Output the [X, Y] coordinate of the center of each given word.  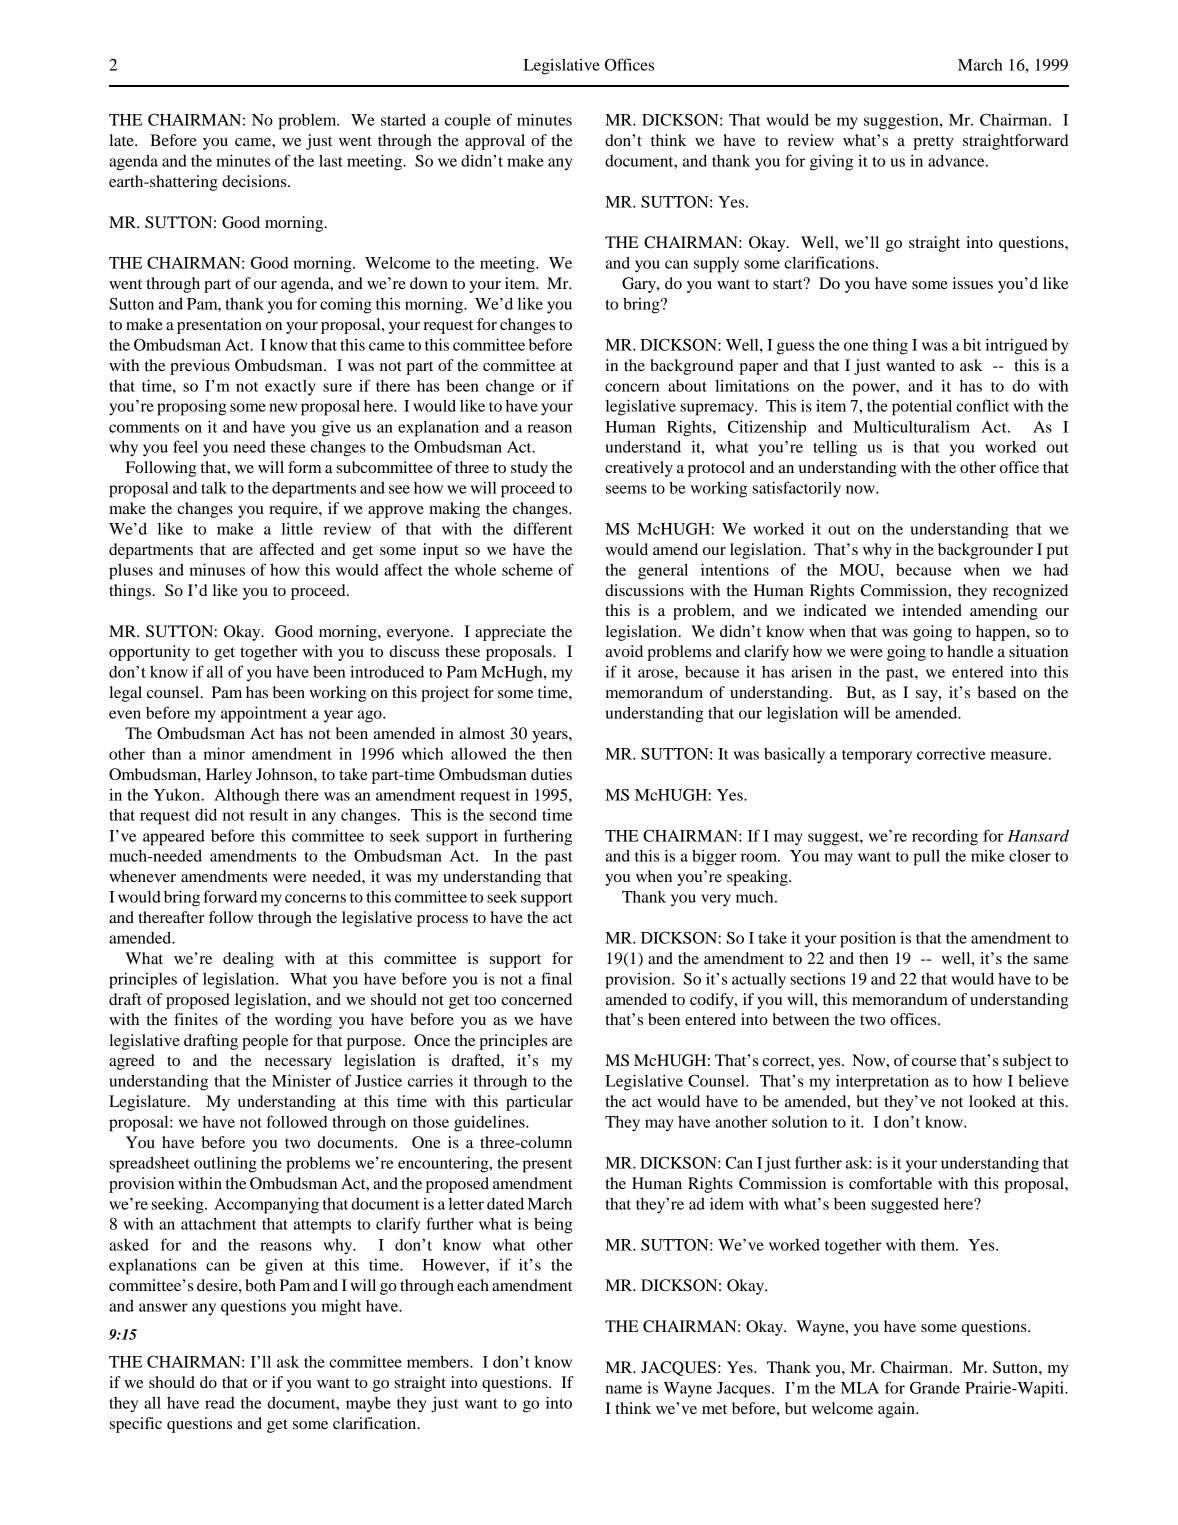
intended [932, 610]
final [556, 978]
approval [495, 142]
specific [136, 1425]
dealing [248, 960]
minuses [217, 569]
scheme [527, 570]
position [868, 939]
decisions [255, 181]
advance [957, 160]
